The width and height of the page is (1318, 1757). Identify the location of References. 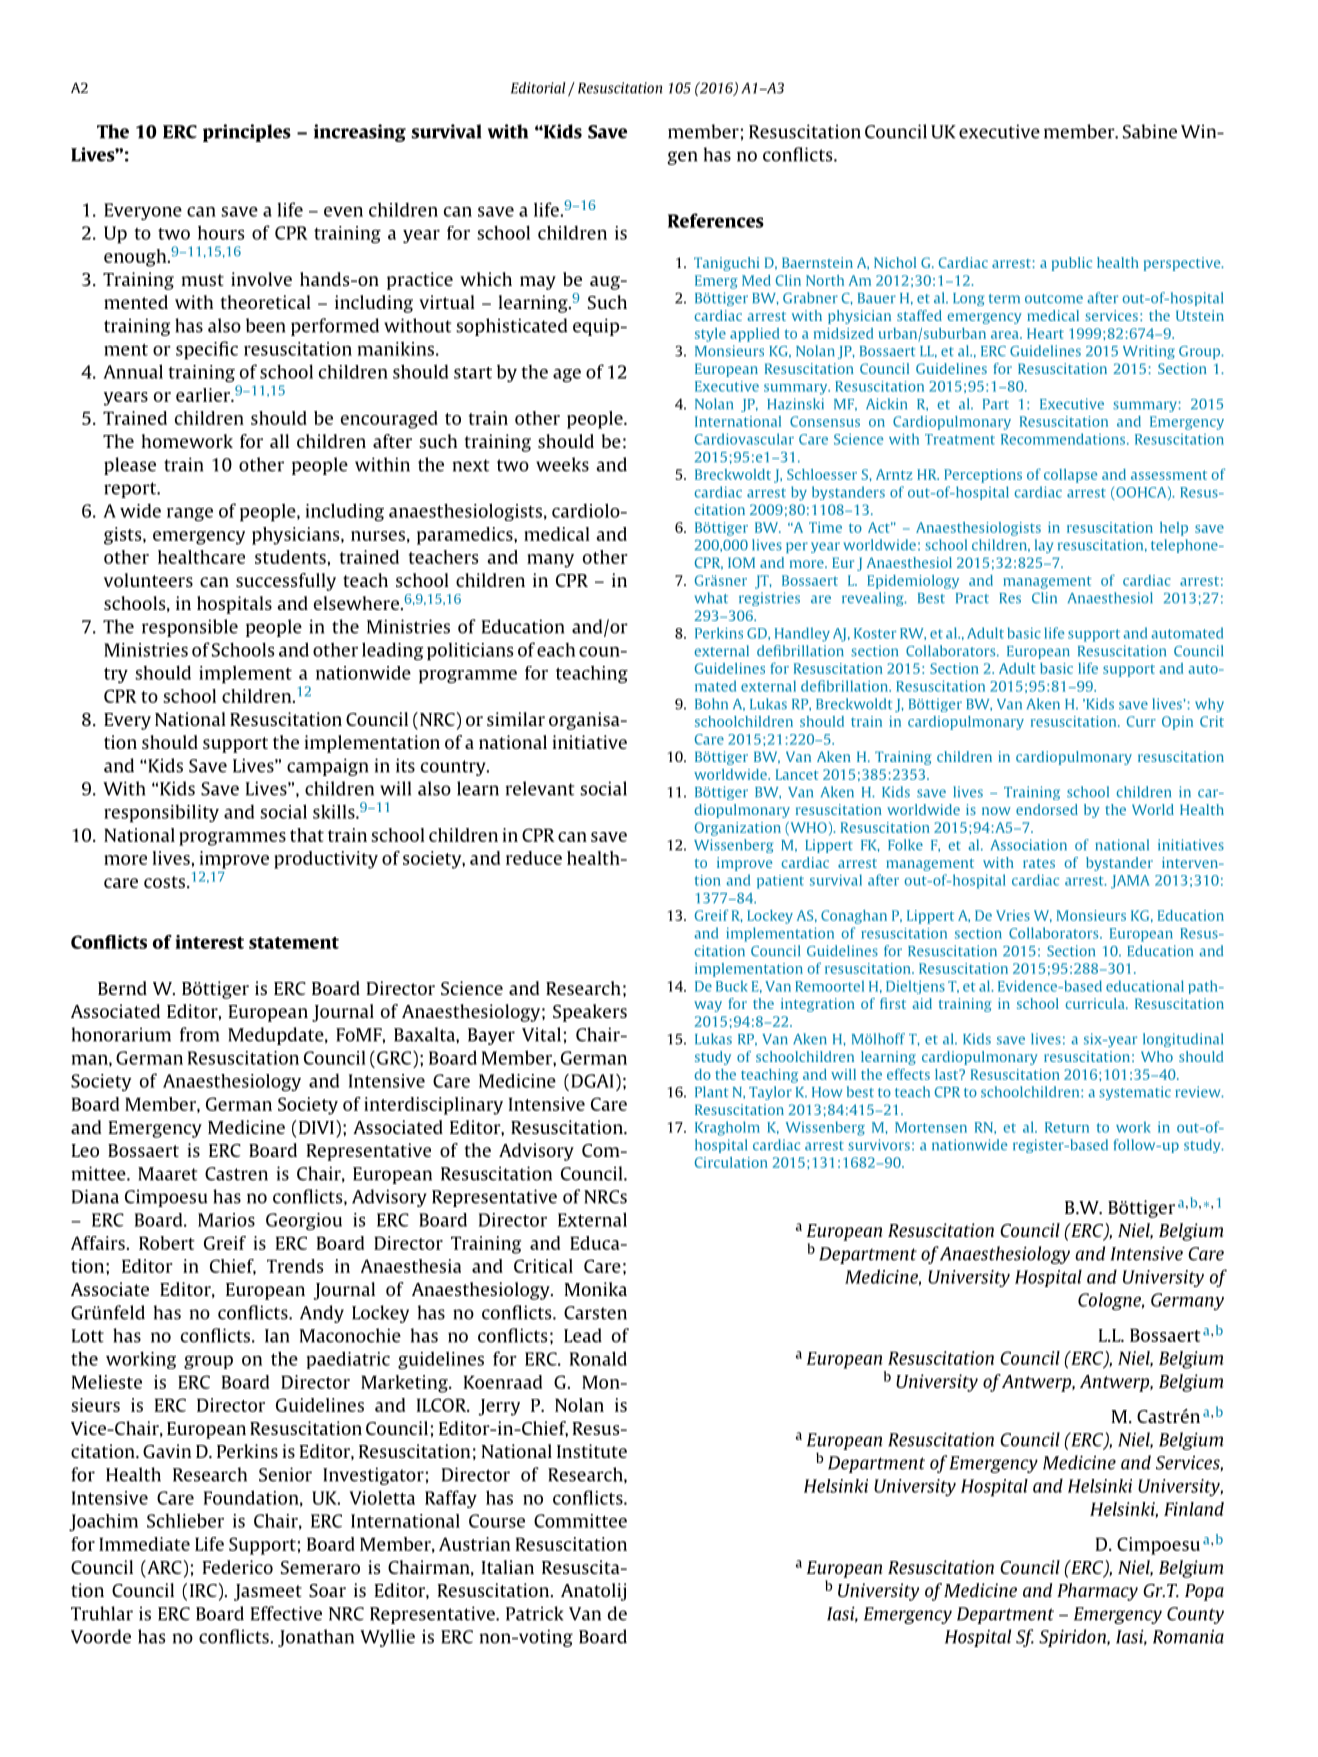
(716, 220).
